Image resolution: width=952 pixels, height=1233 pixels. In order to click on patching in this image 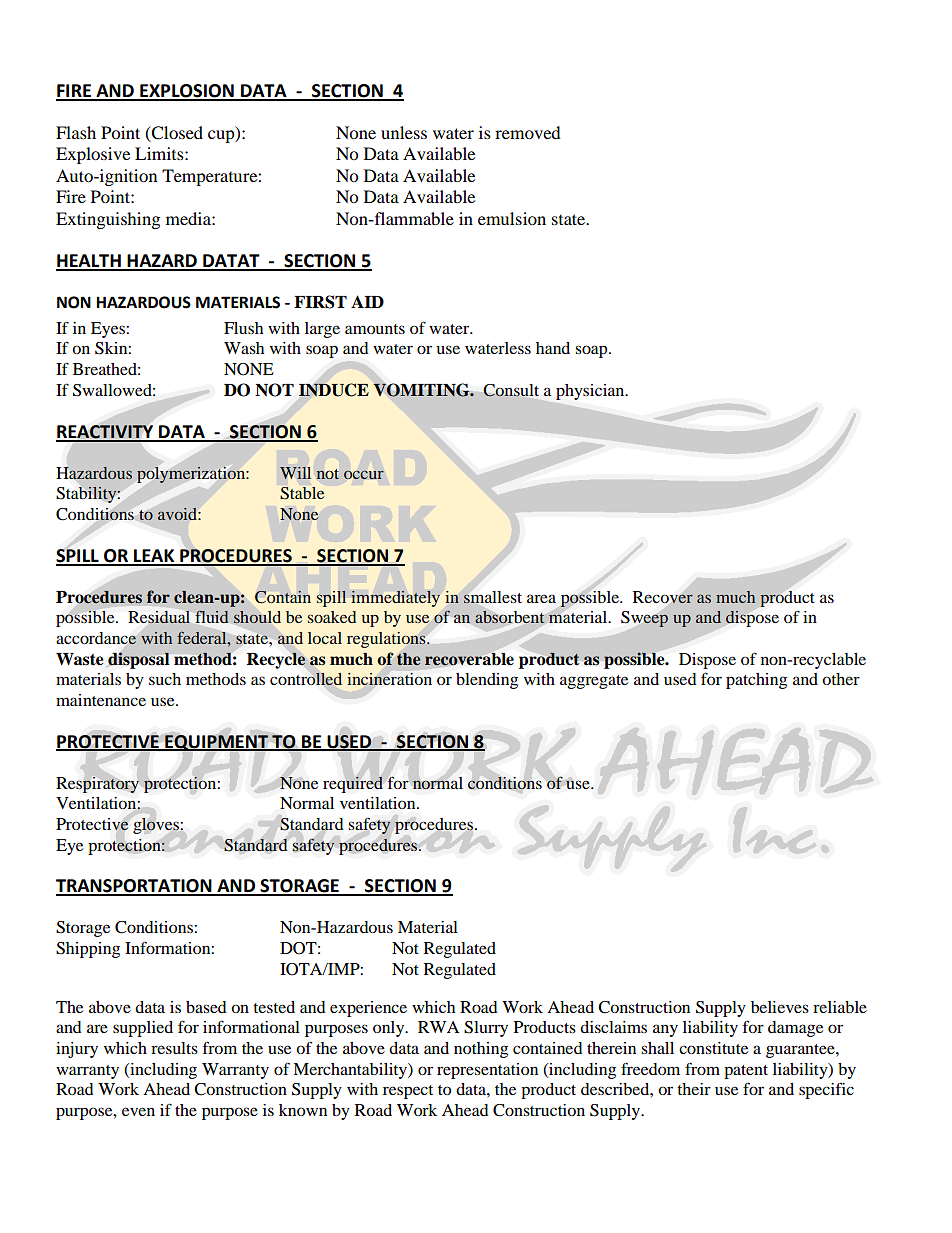, I will do `click(756, 681)`.
